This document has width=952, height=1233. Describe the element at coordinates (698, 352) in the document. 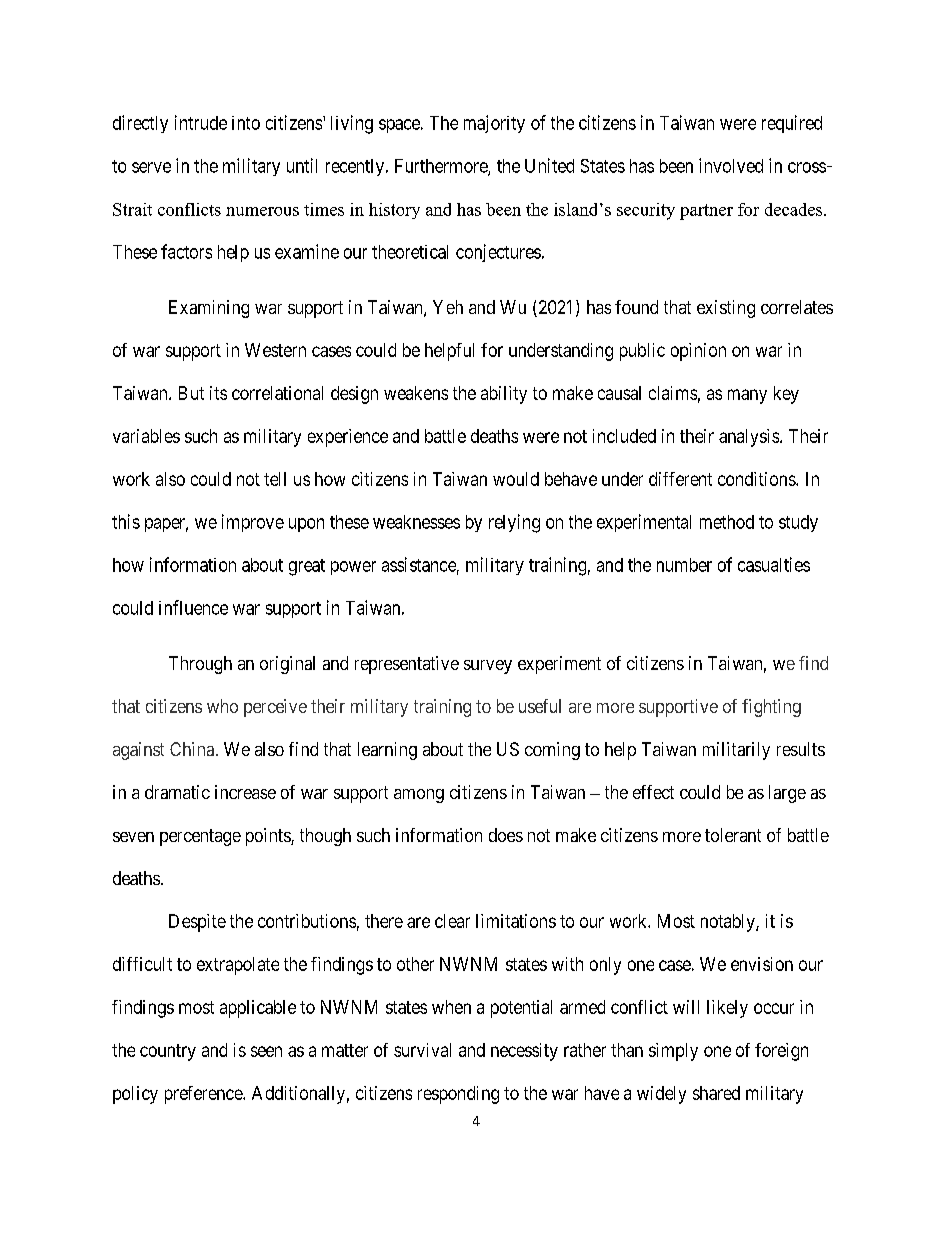

I see `opinion` at that location.
